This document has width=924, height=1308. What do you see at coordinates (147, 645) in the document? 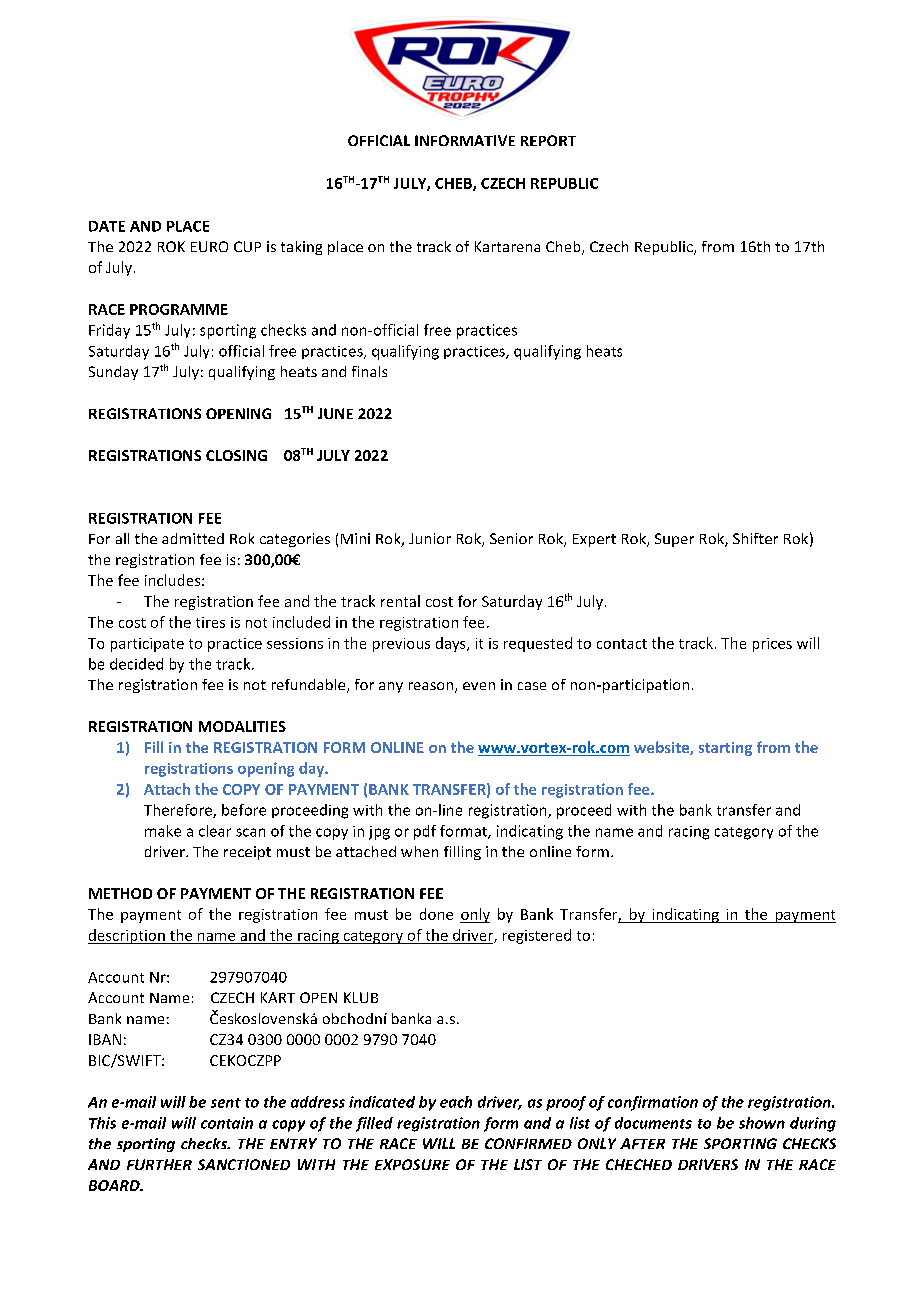
I see `participate` at bounding box center [147, 645].
